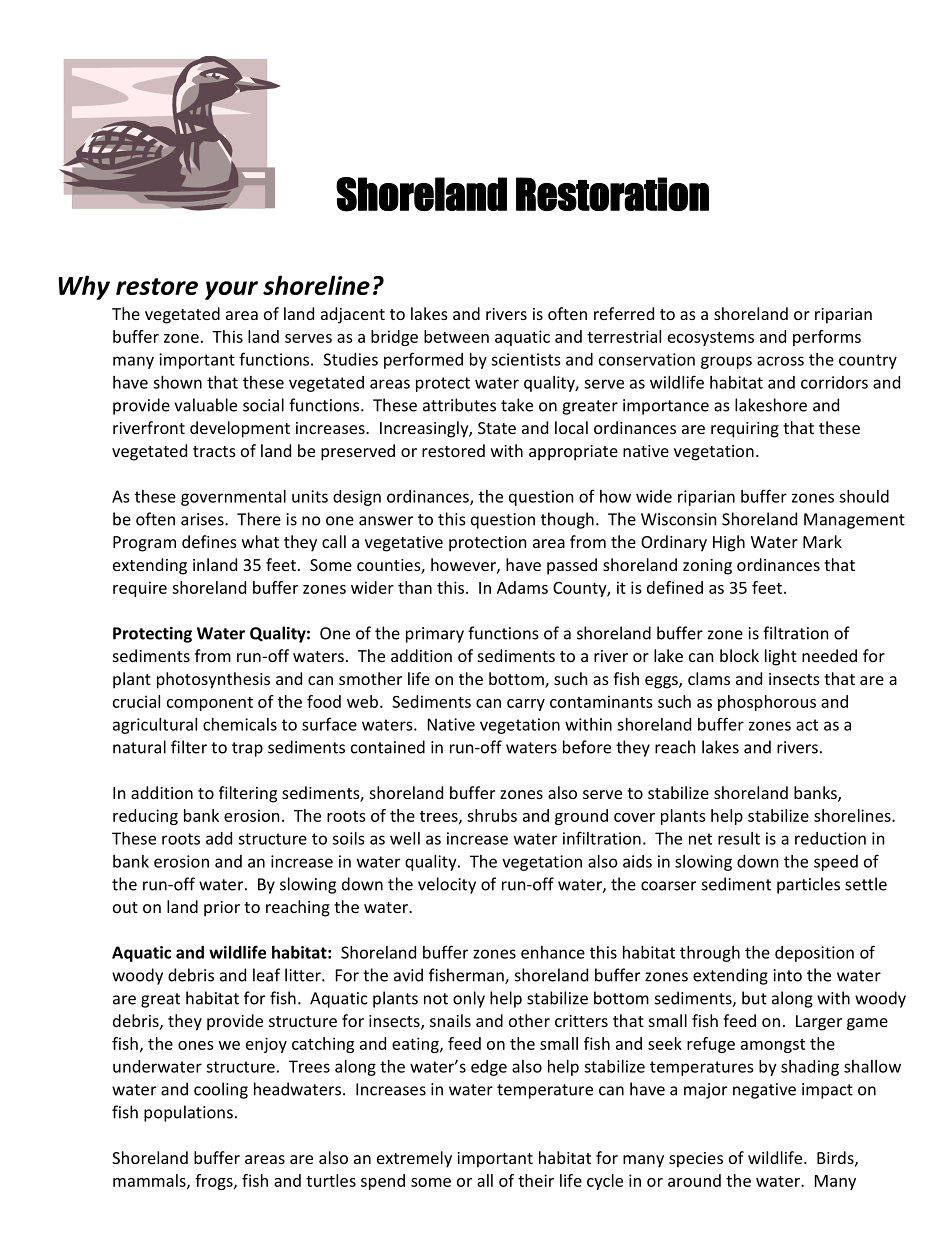 This screenshot has width=952, height=1233. Describe the element at coordinates (447, 885) in the screenshot. I see `velocity` at that location.
